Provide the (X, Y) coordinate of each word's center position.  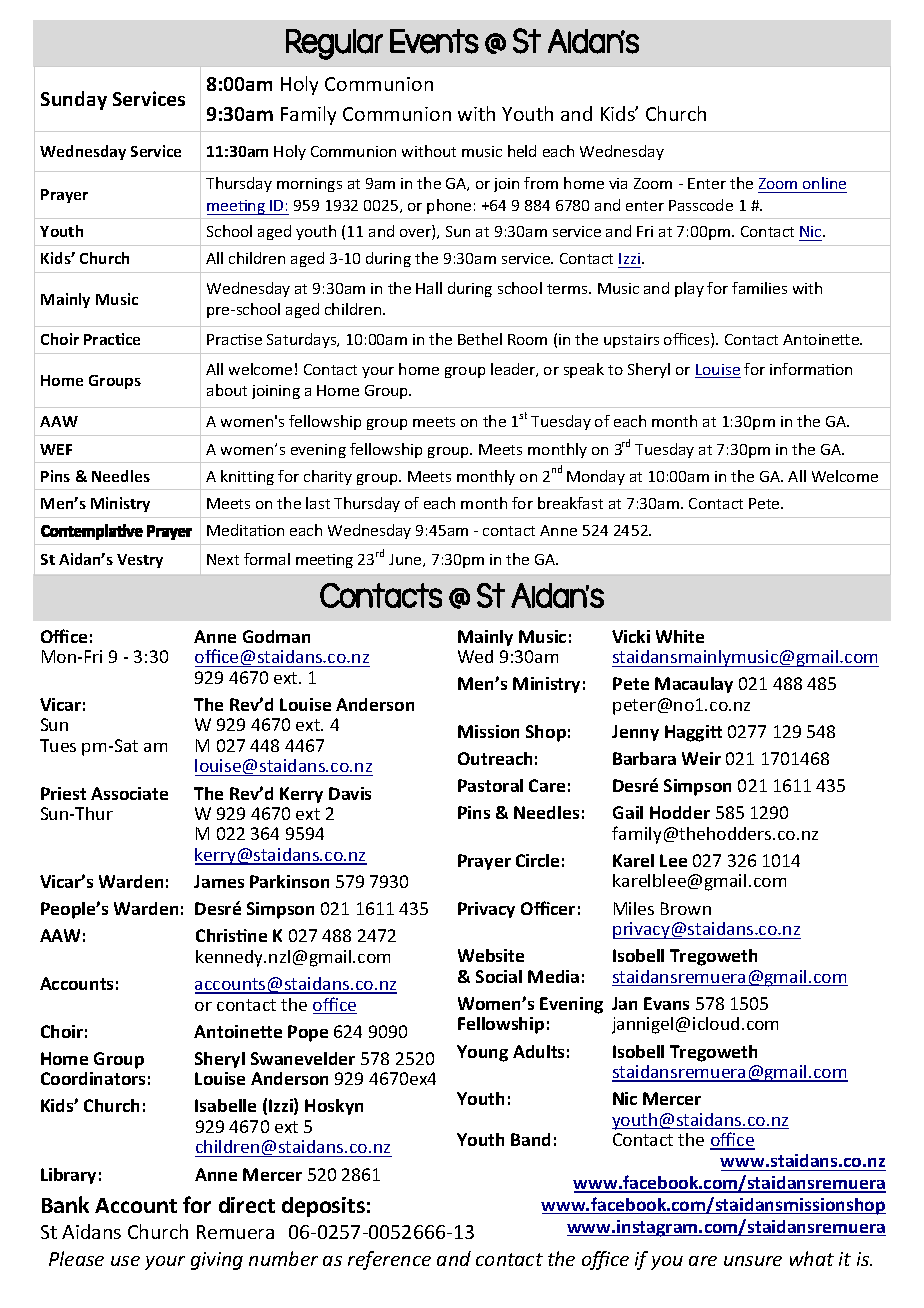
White (680, 636)
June (406, 560)
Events (434, 41)
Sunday (74, 100)
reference (389, 1260)
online (824, 183)
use (125, 1261)
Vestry (140, 561)
